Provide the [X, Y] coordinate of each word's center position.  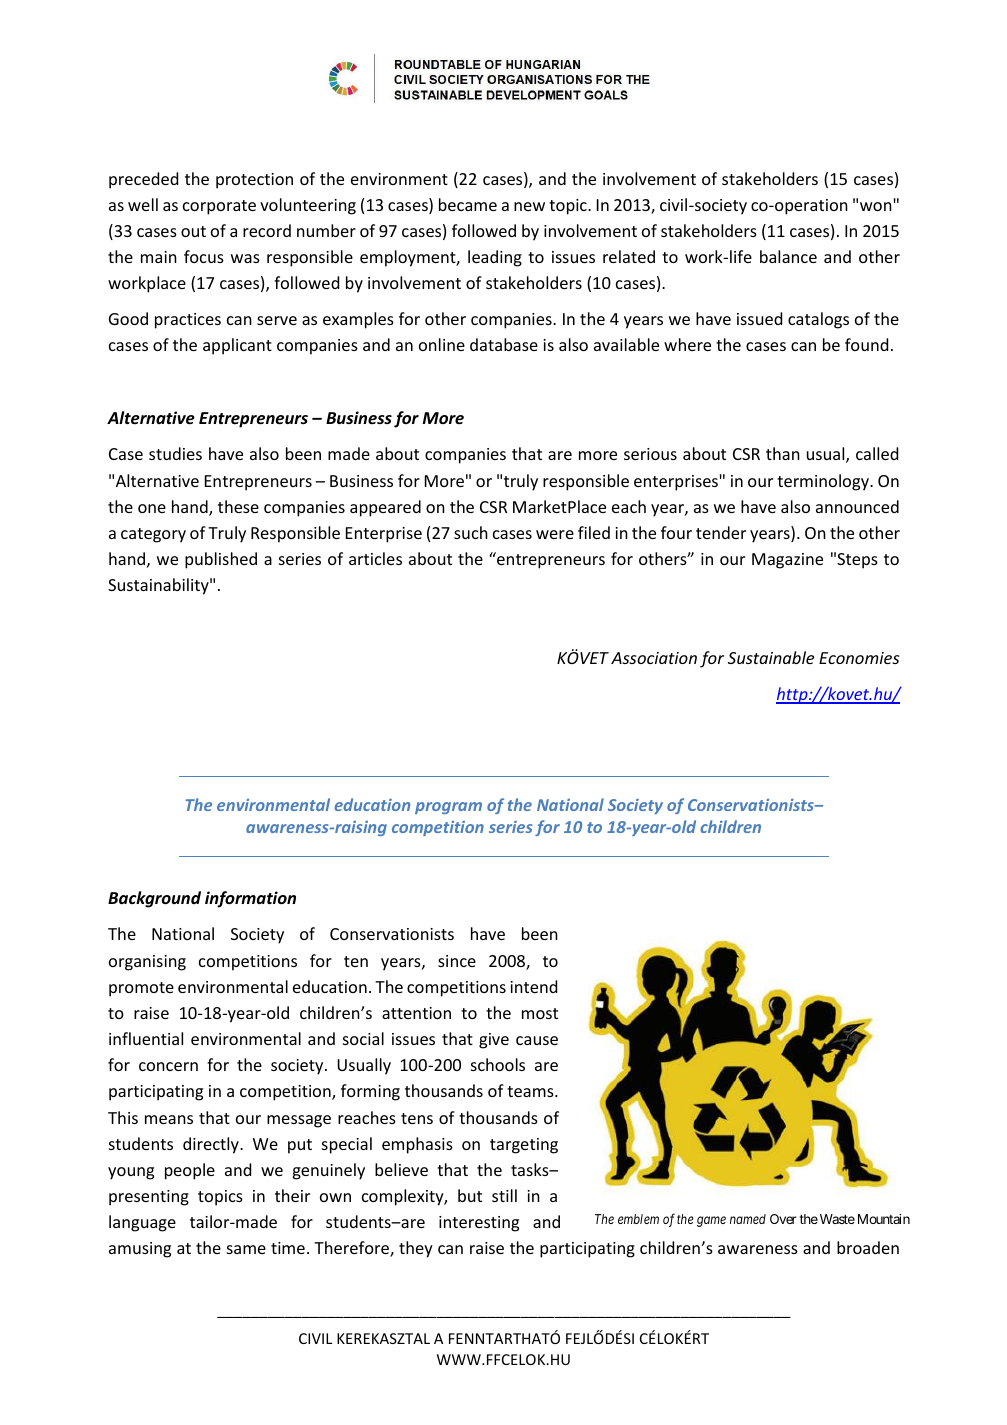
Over [783, 1219]
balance [788, 256]
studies [175, 453]
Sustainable [771, 657]
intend [533, 986]
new [529, 206]
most [540, 1013]
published [221, 560]
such [471, 532]
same [246, 1249]
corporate [219, 207]
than [783, 453]
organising [147, 963]
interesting [479, 1224]
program [448, 808]
